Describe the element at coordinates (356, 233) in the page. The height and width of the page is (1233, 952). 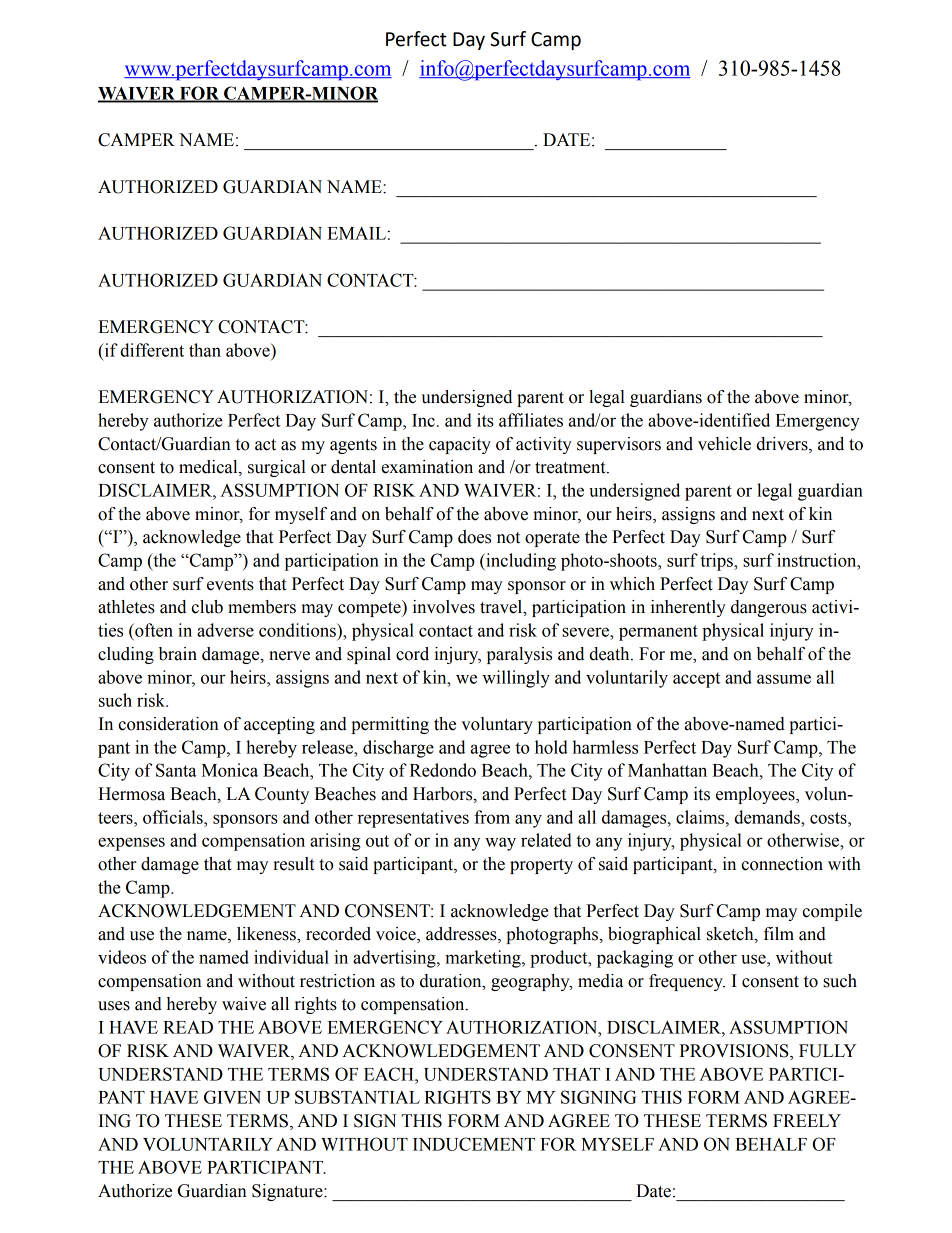
I see `EMAIL` at that location.
